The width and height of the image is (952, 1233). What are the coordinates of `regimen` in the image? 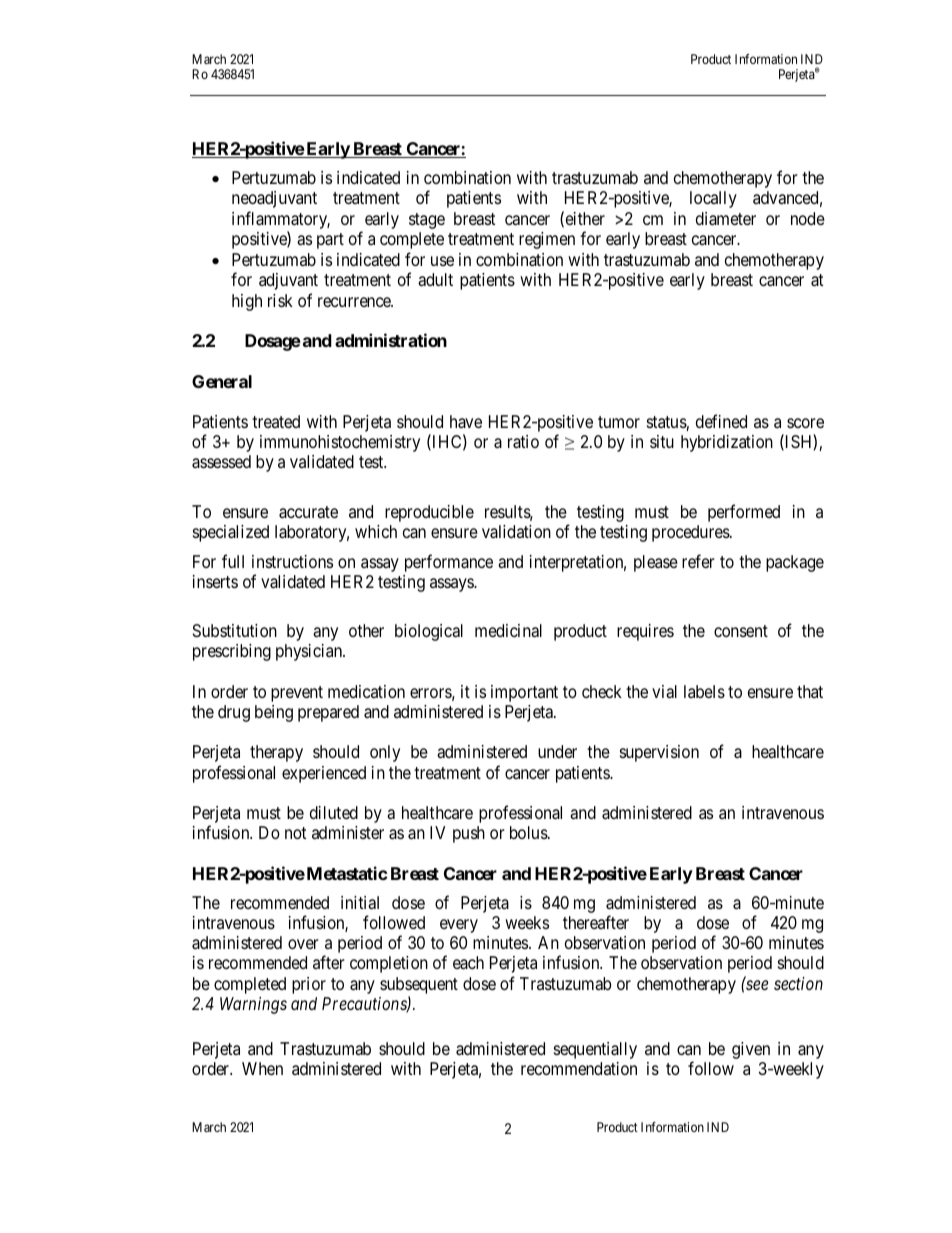 It's located at (547, 240).
